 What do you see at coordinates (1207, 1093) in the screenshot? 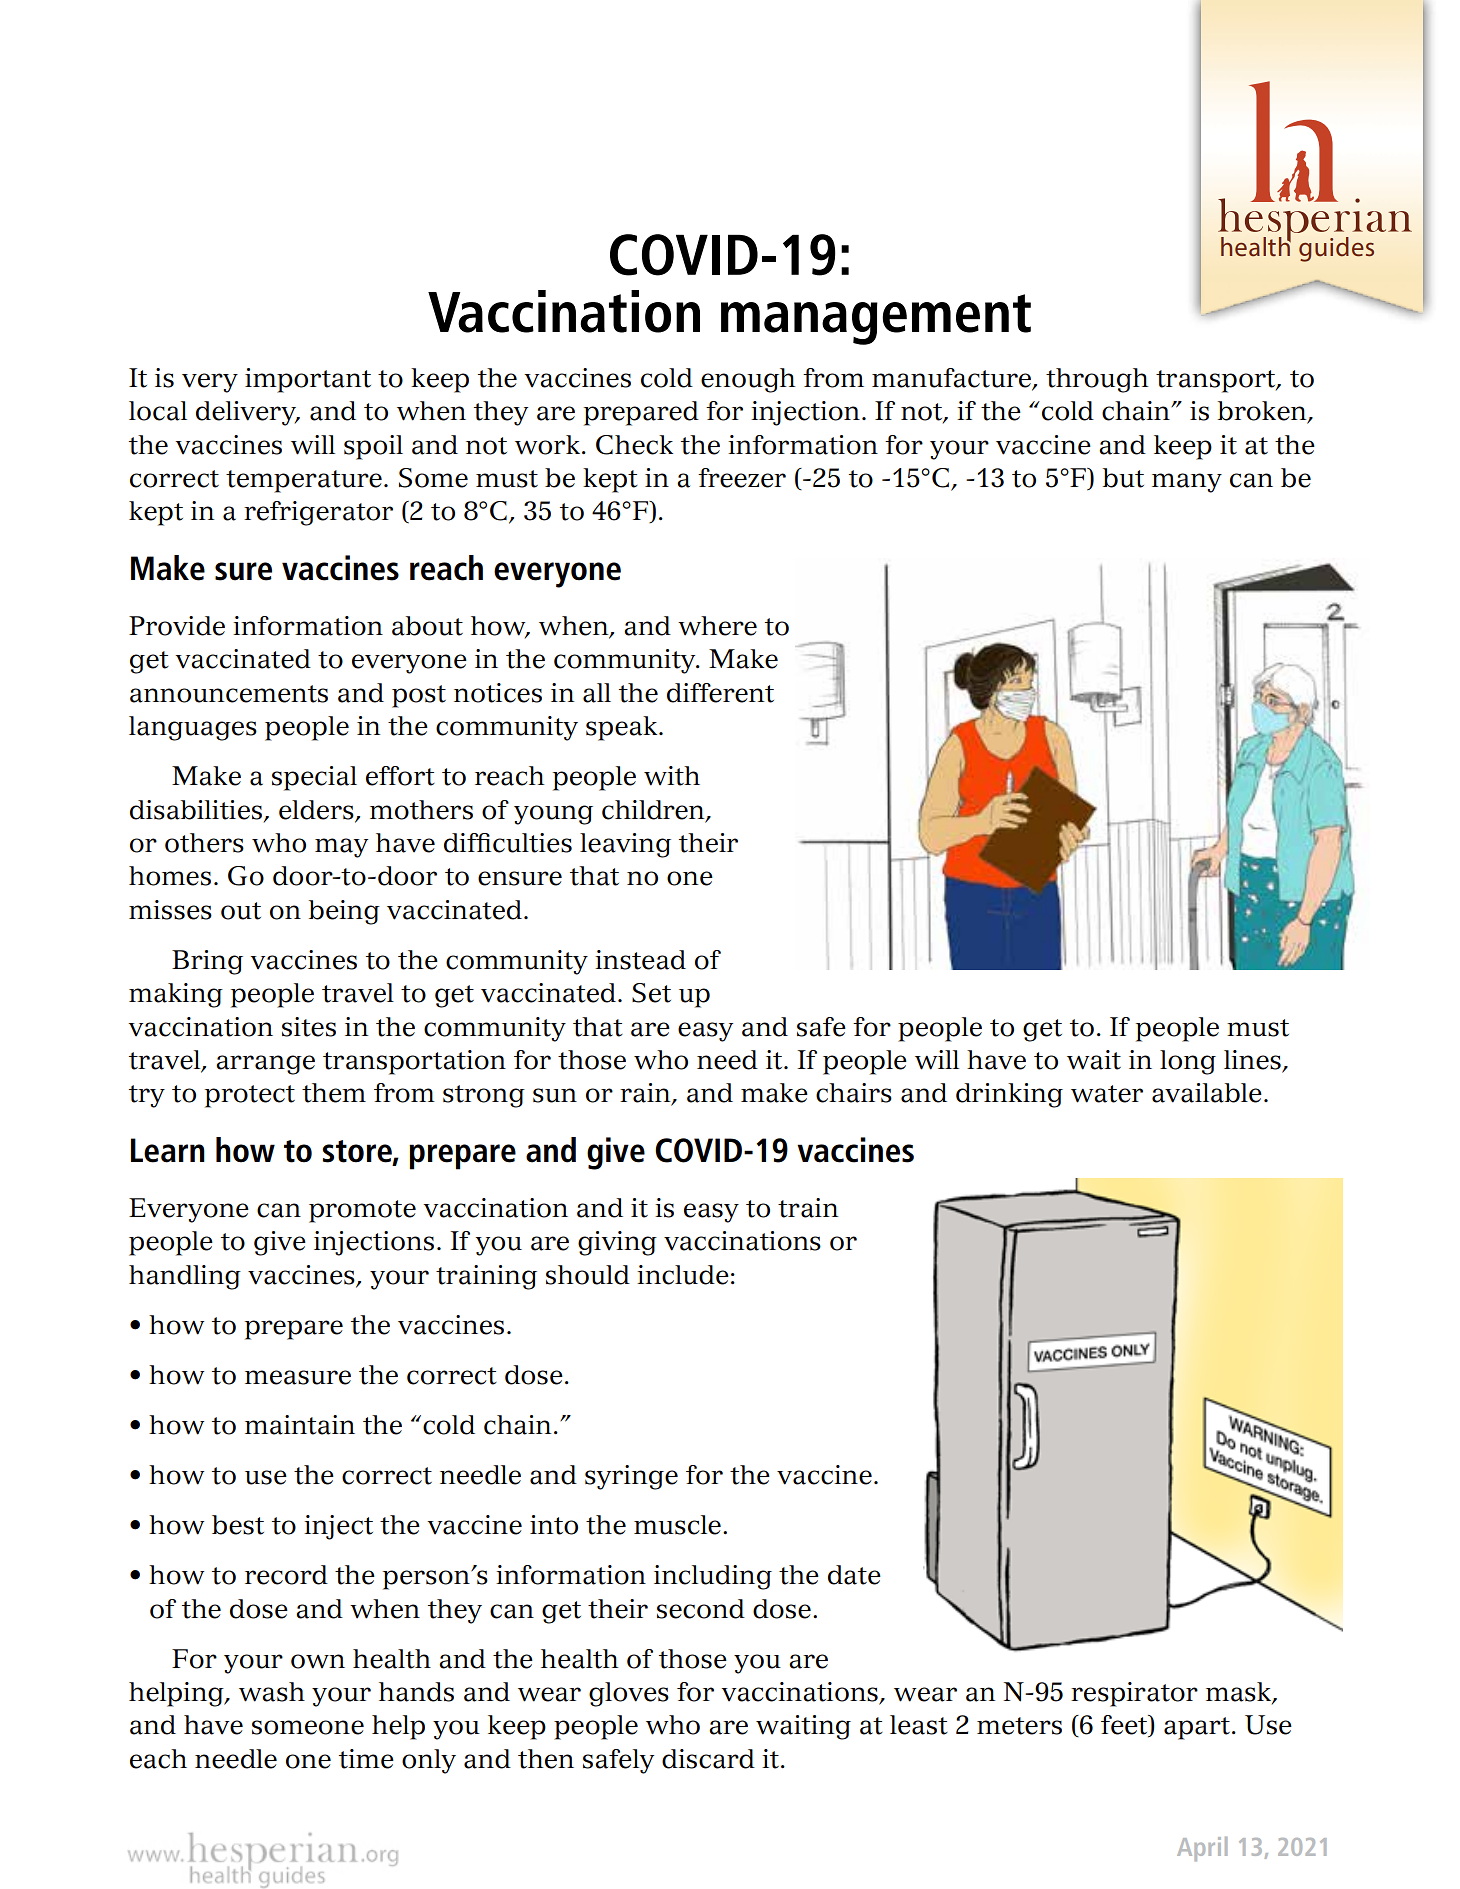
I see `available` at bounding box center [1207, 1093].
